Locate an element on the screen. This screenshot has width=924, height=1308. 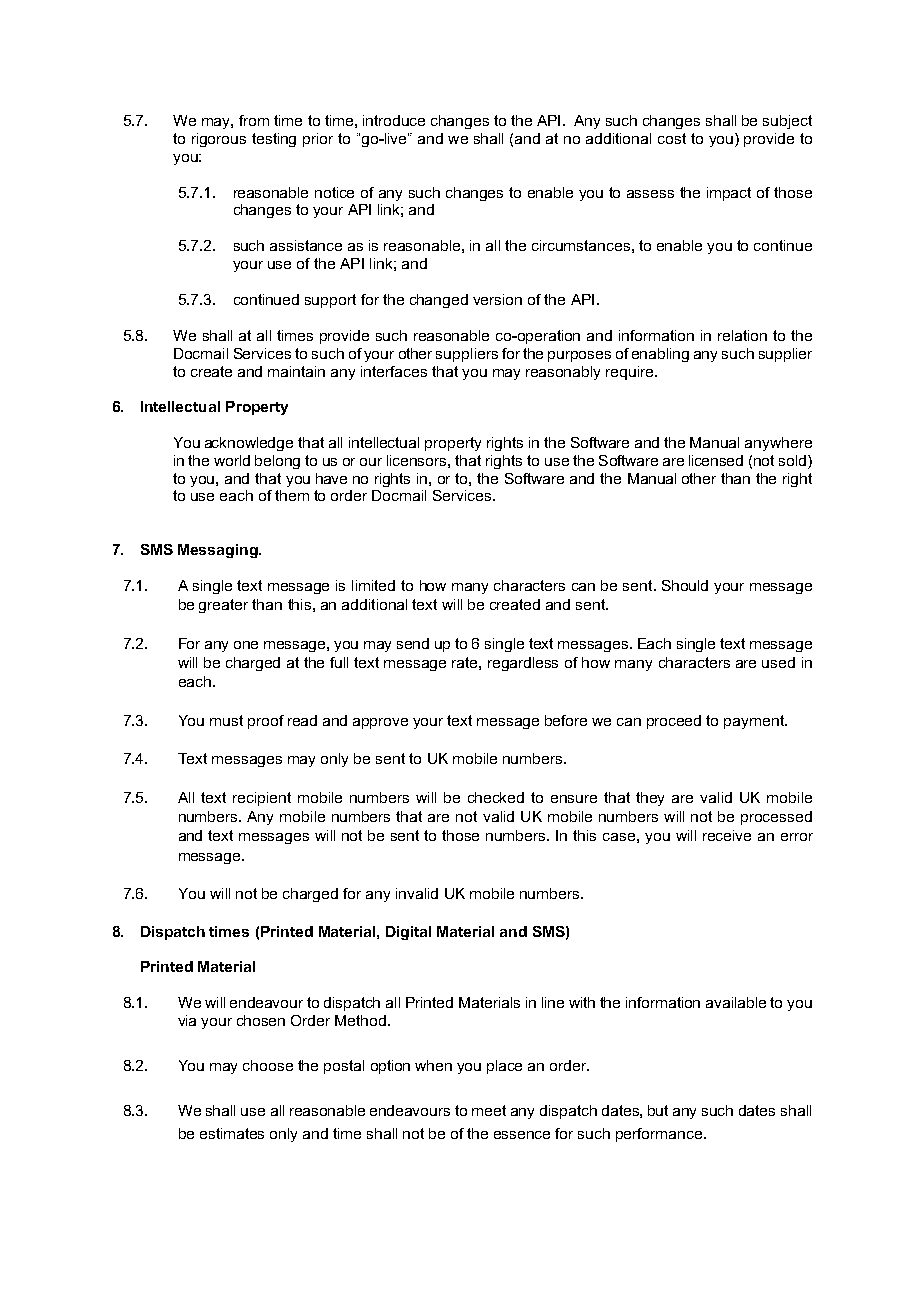
one is located at coordinates (246, 645).
